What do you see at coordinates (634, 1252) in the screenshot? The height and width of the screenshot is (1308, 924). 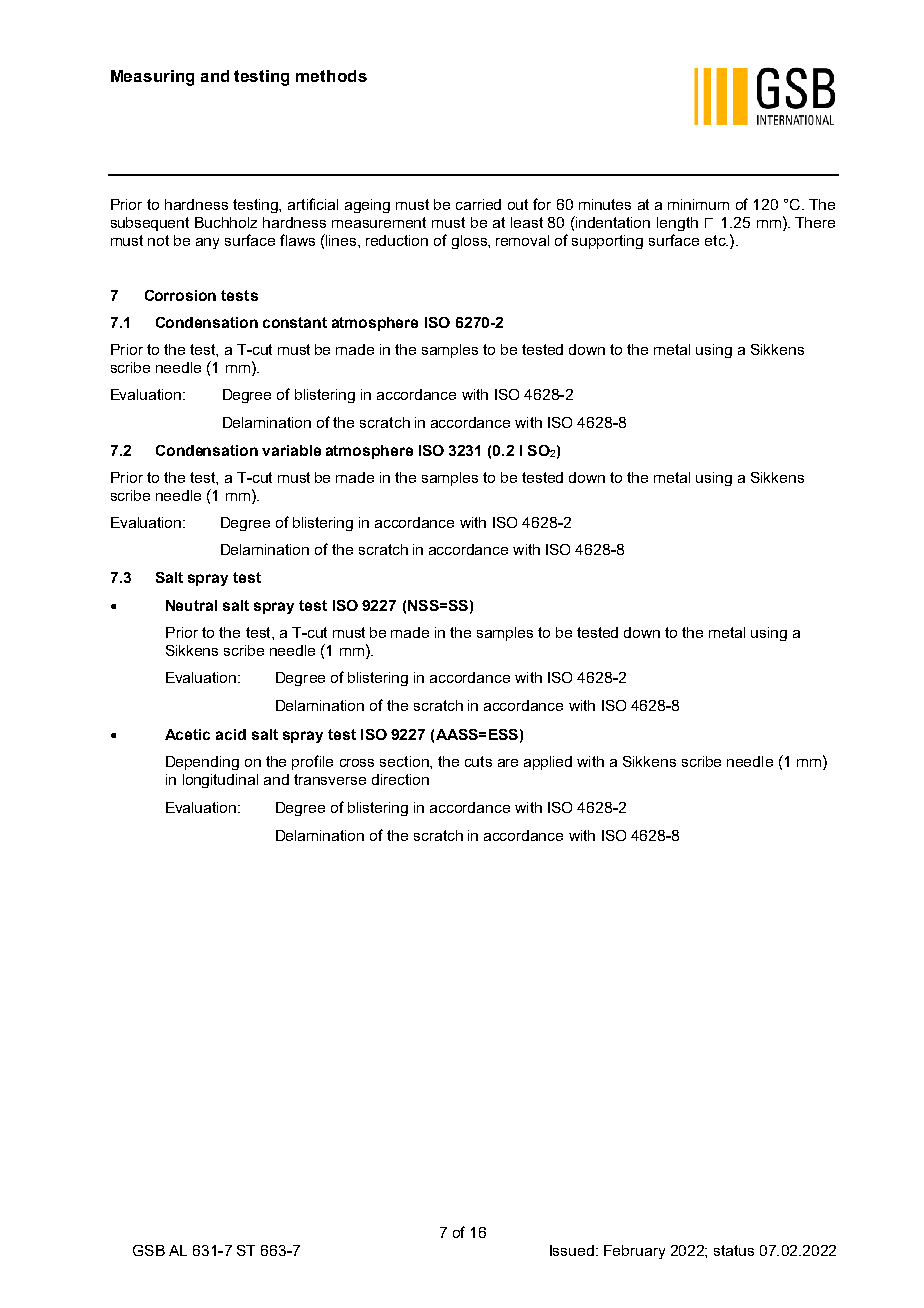 I see `February` at bounding box center [634, 1252].
